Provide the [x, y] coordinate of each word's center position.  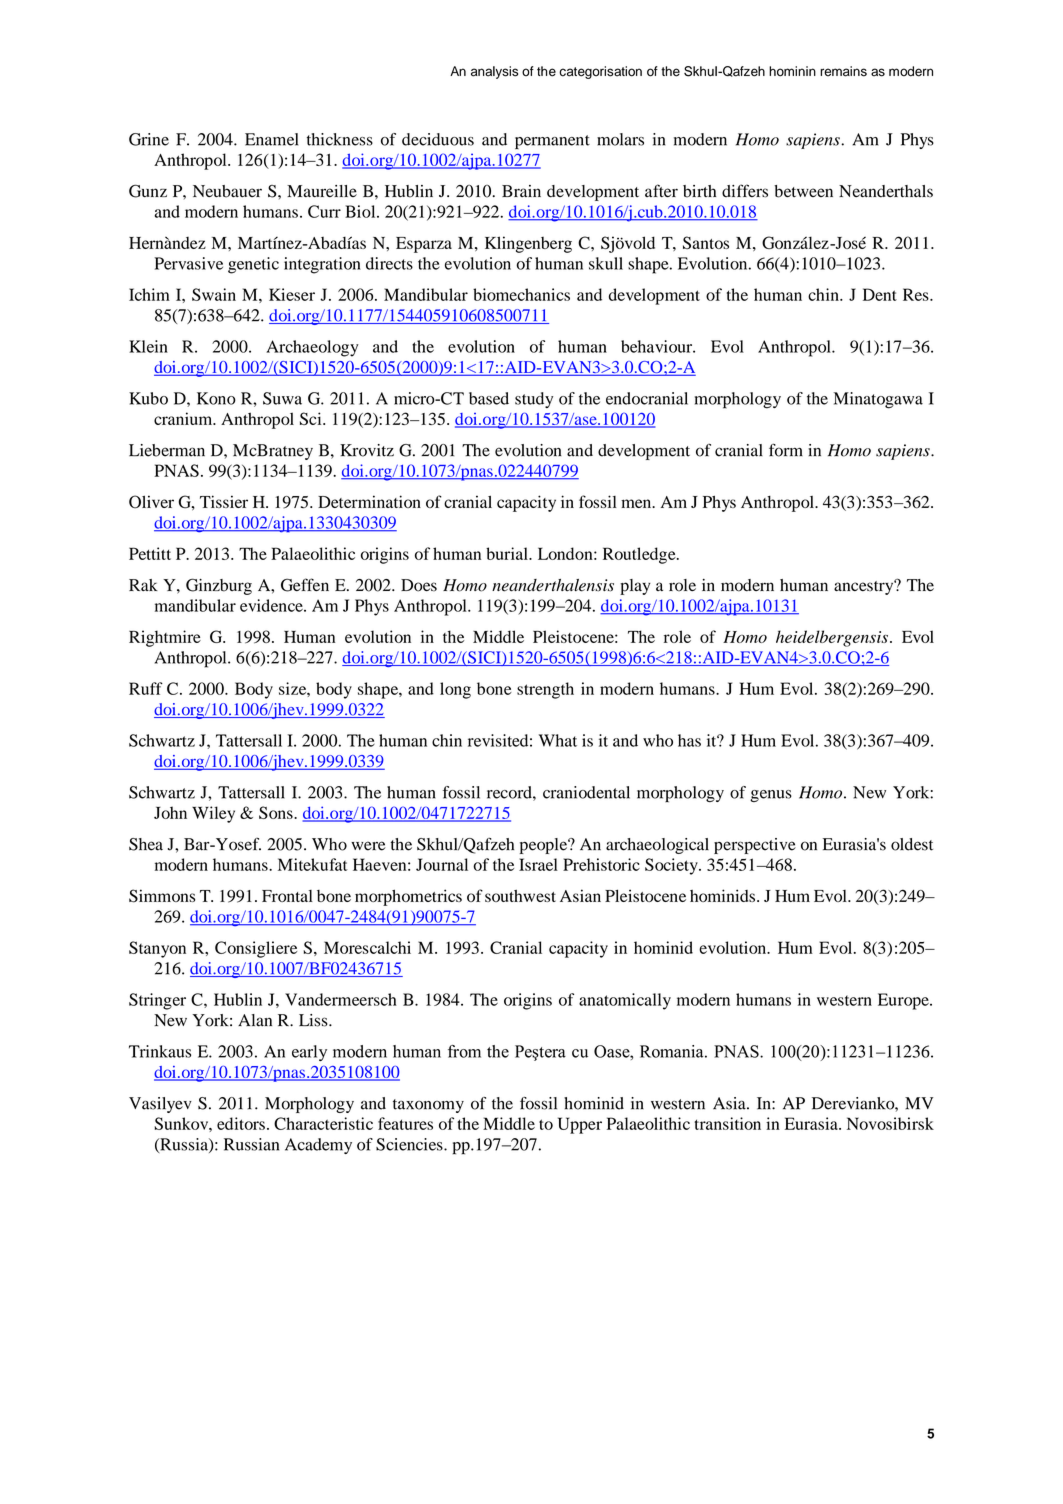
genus [771, 796]
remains [843, 71]
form [786, 450]
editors [241, 1123]
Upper [580, 1125]
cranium [184, 418]
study [534, 400]
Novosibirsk [890, 1123]
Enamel [271, 139]
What [558, 740]
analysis [494, 72]
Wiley [213, 814]
